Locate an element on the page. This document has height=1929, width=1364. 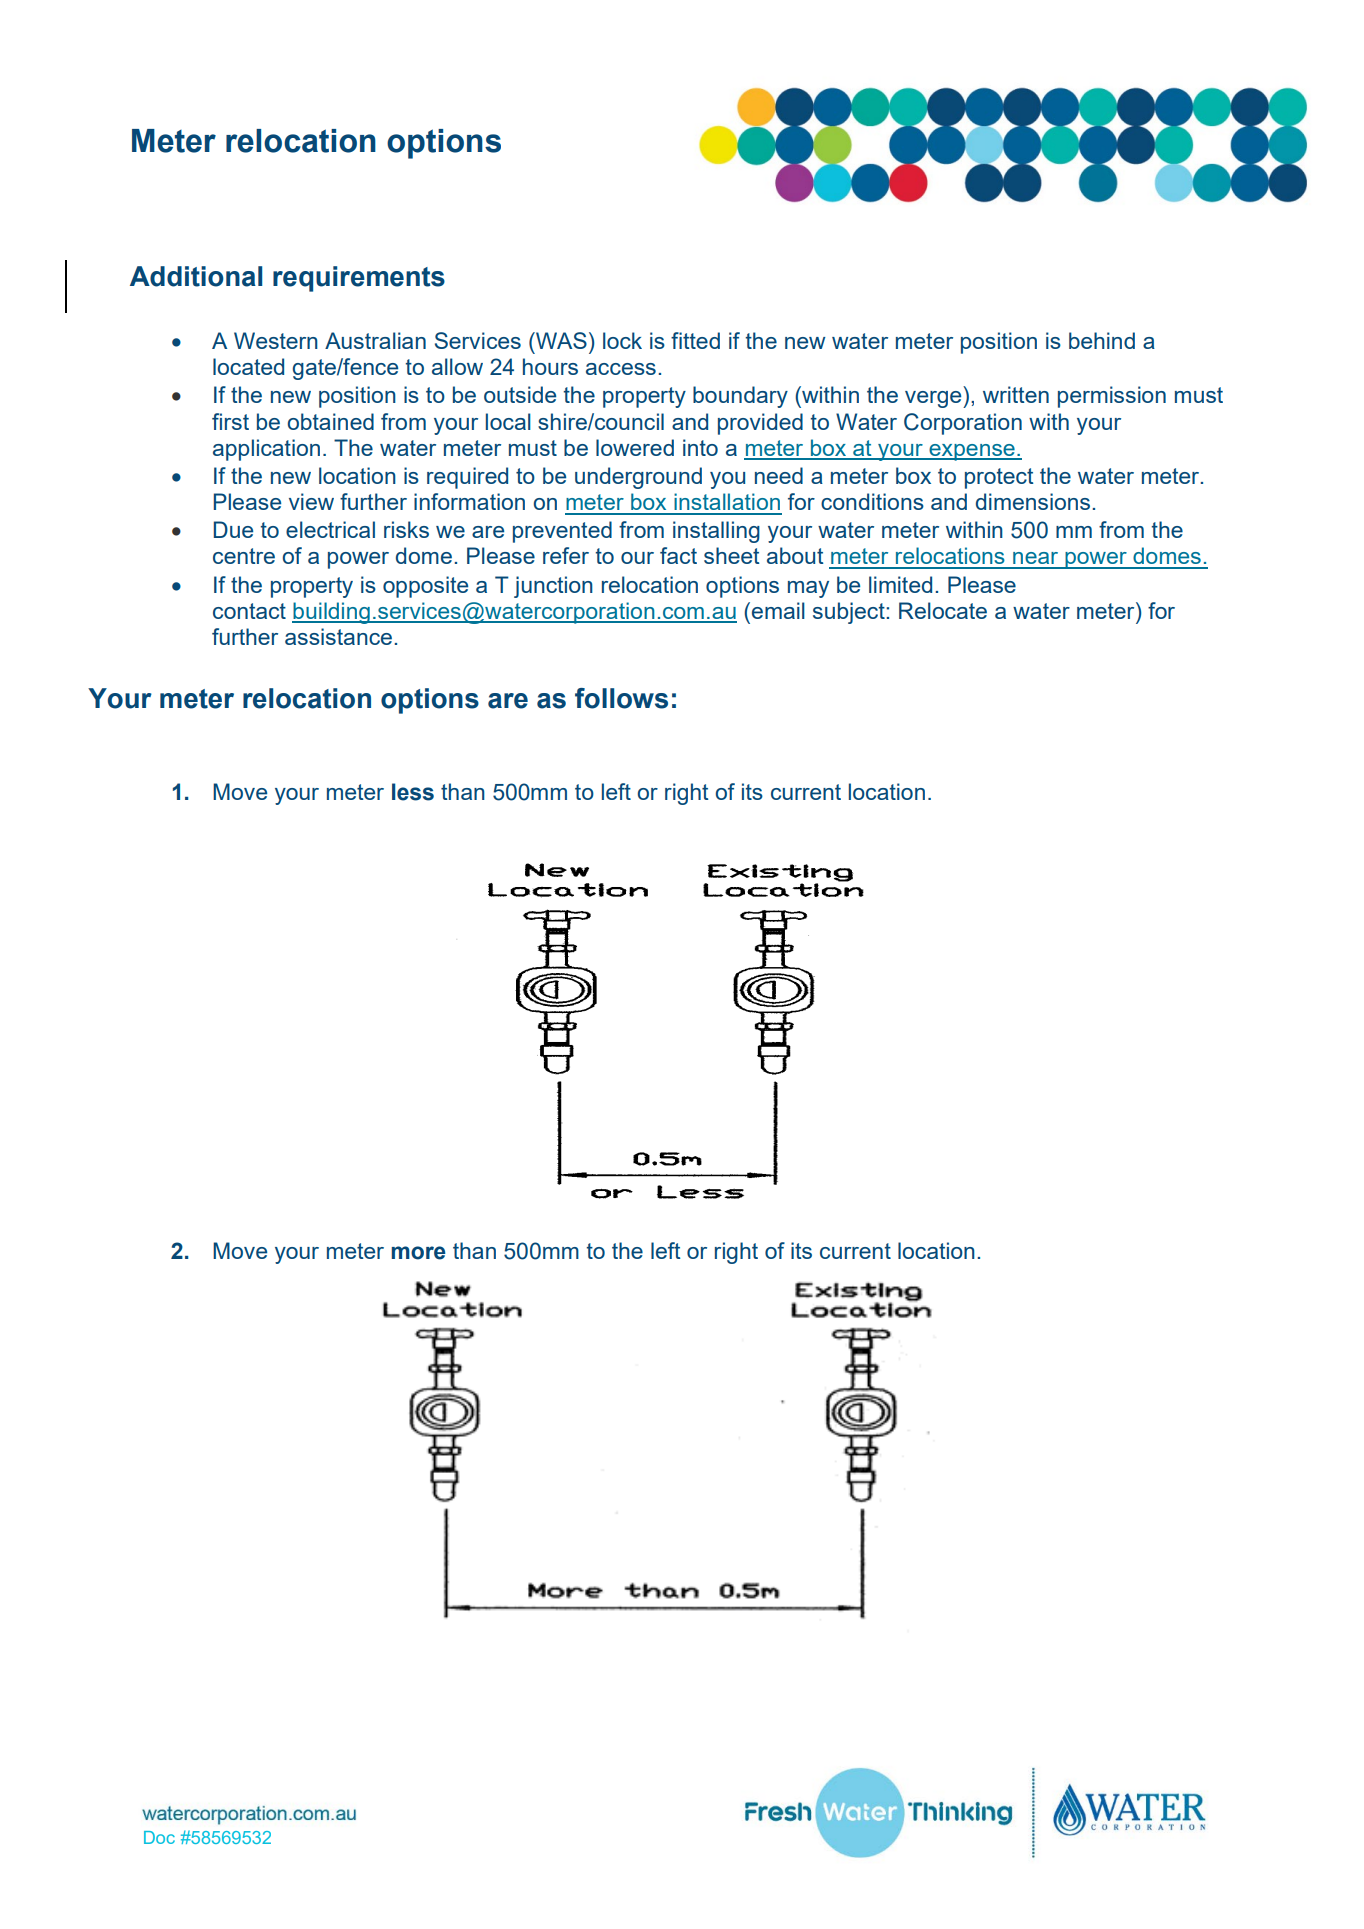
assistance is located at coordinates (338, 636).
